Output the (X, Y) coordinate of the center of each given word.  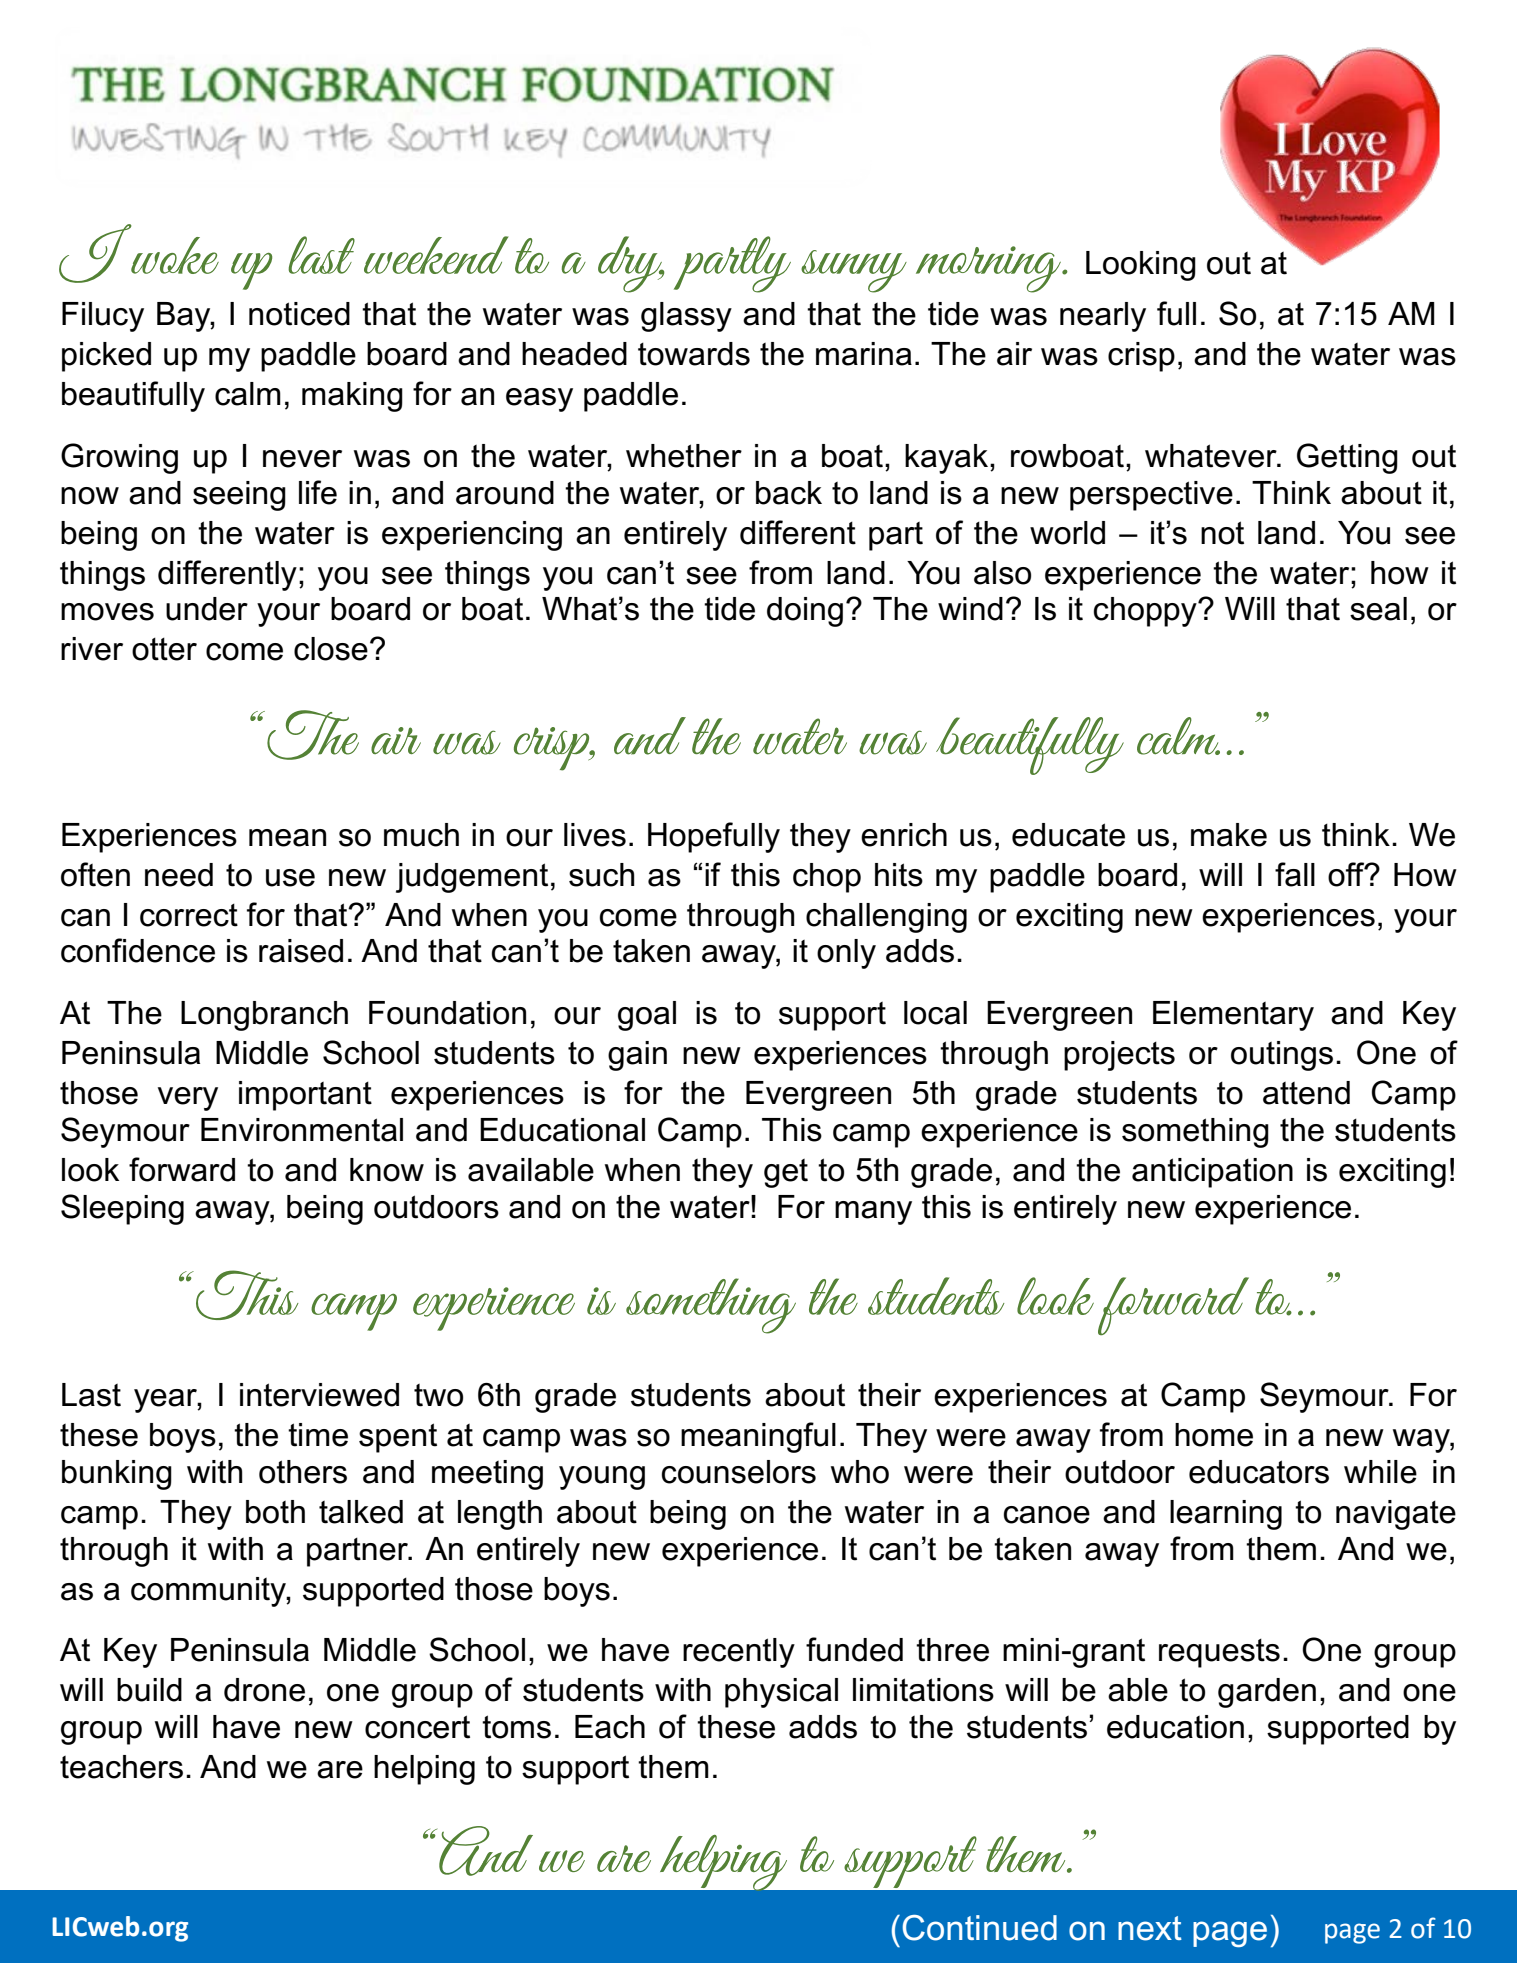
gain (637, 1056)
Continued (979, 1928)
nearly (1103, 317)
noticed (299, 314)
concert (417, 1727)
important (305, 1096)
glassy (686, 317)
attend (1306, 1093)
